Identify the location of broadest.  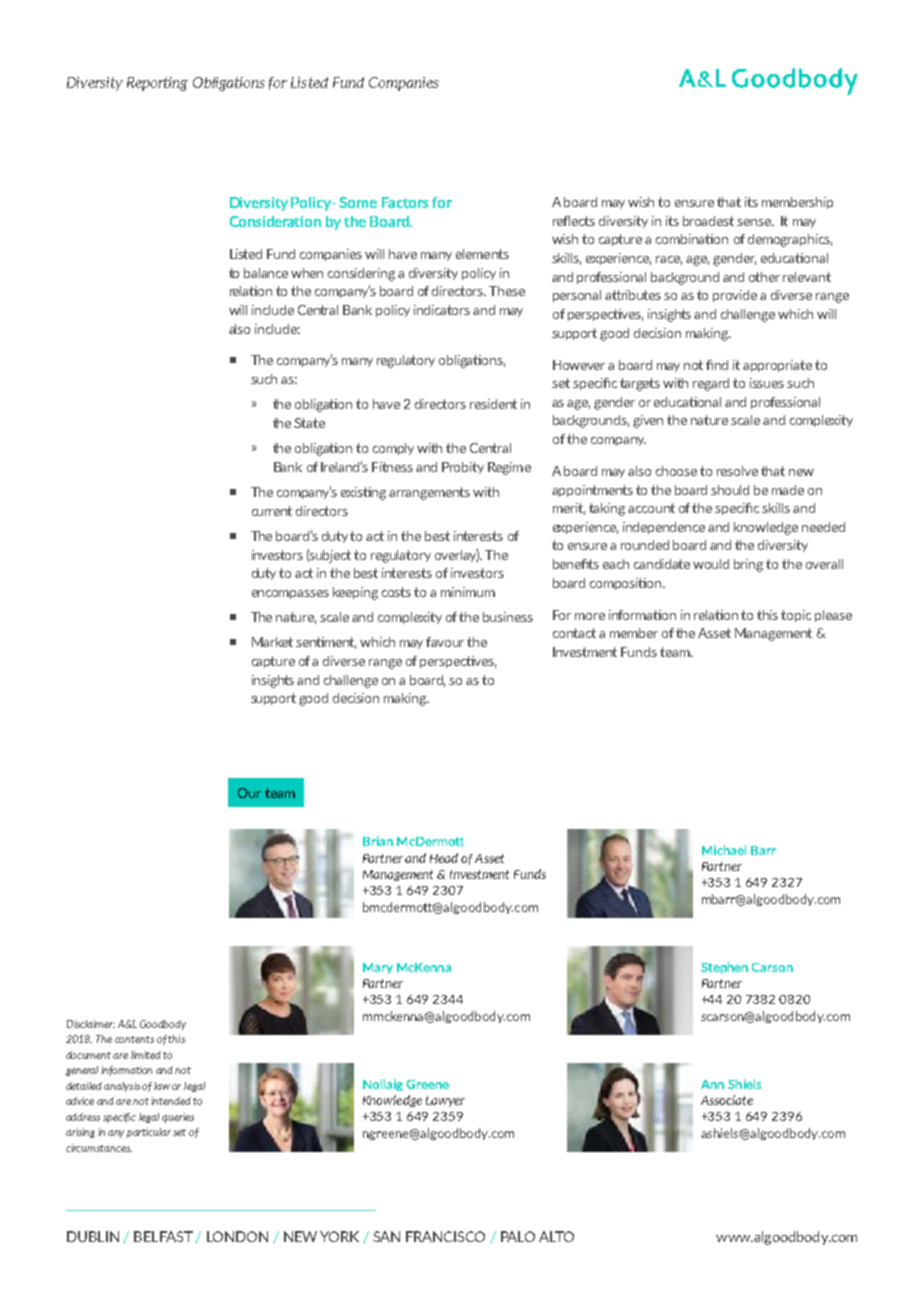
(708, 221).
